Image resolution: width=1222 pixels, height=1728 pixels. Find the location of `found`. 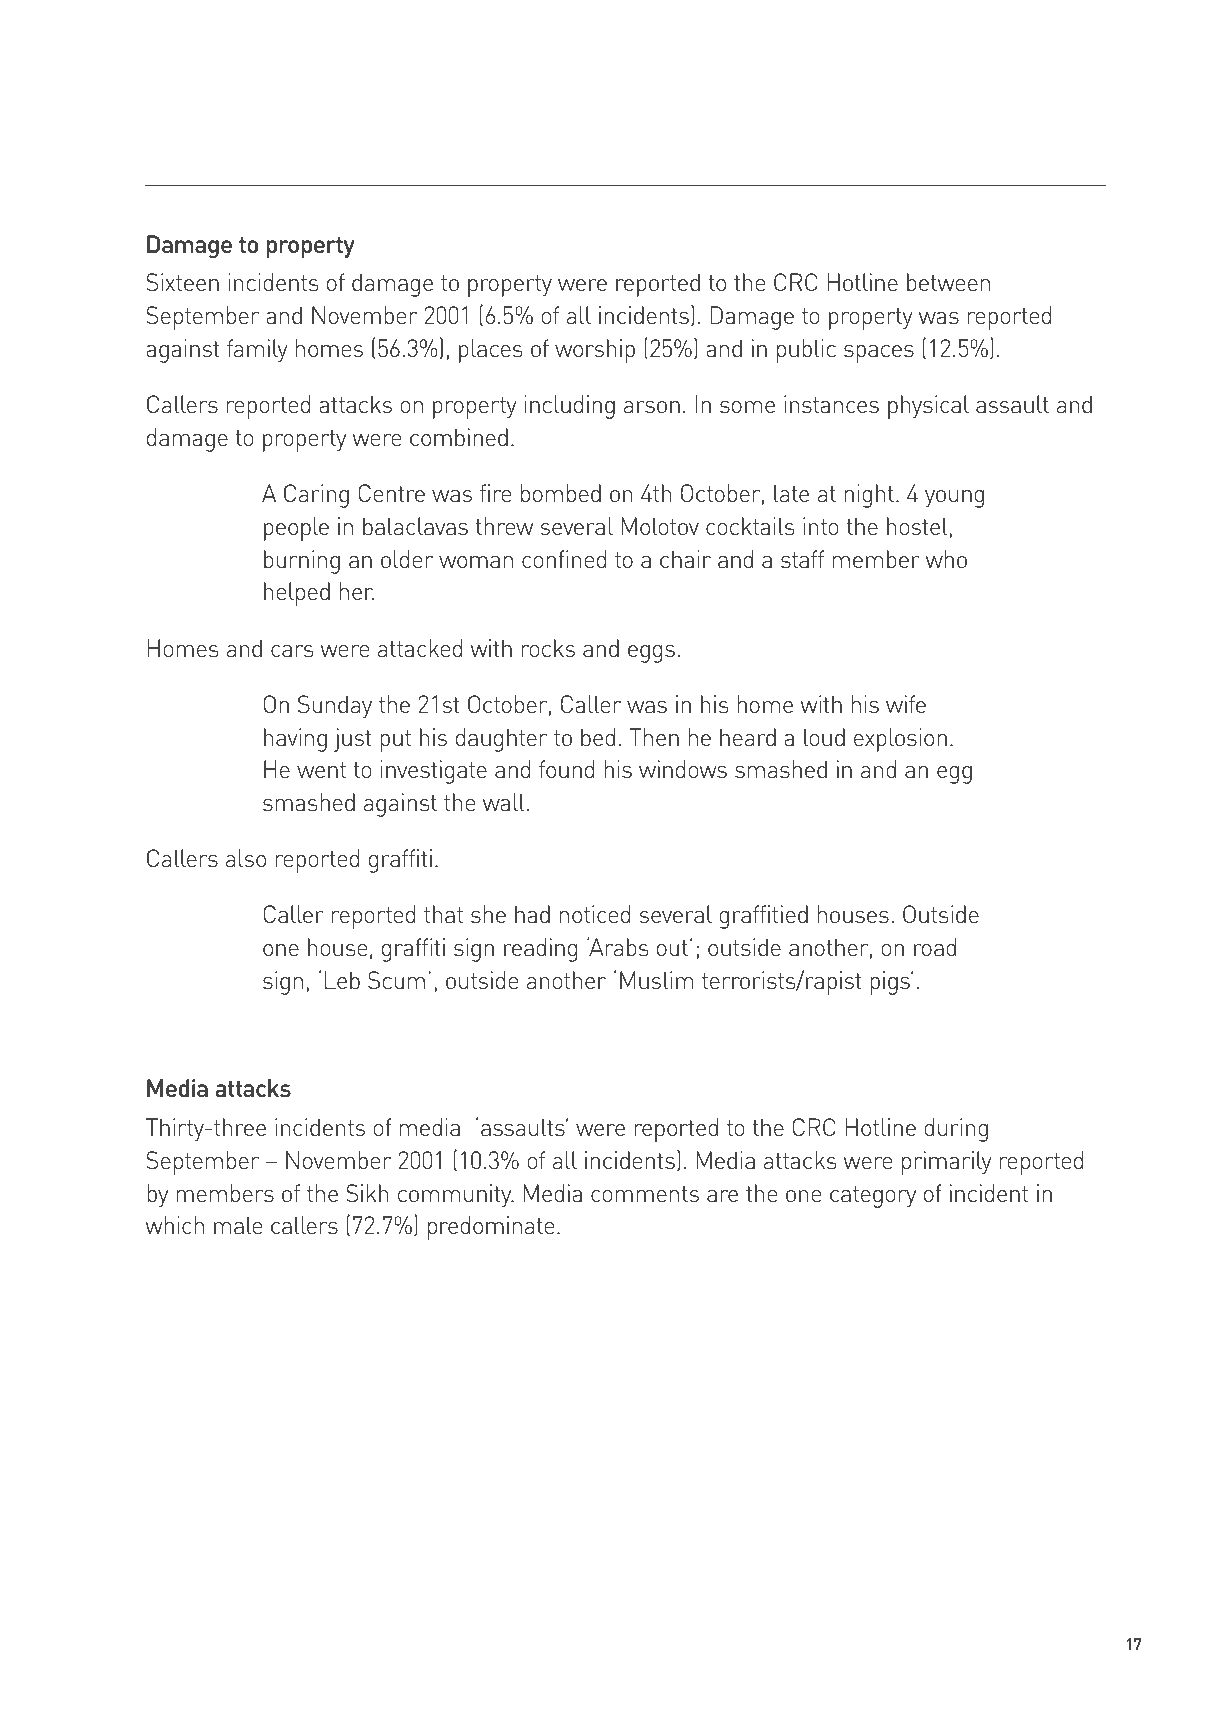

found is located at coordinates (566, 769).
